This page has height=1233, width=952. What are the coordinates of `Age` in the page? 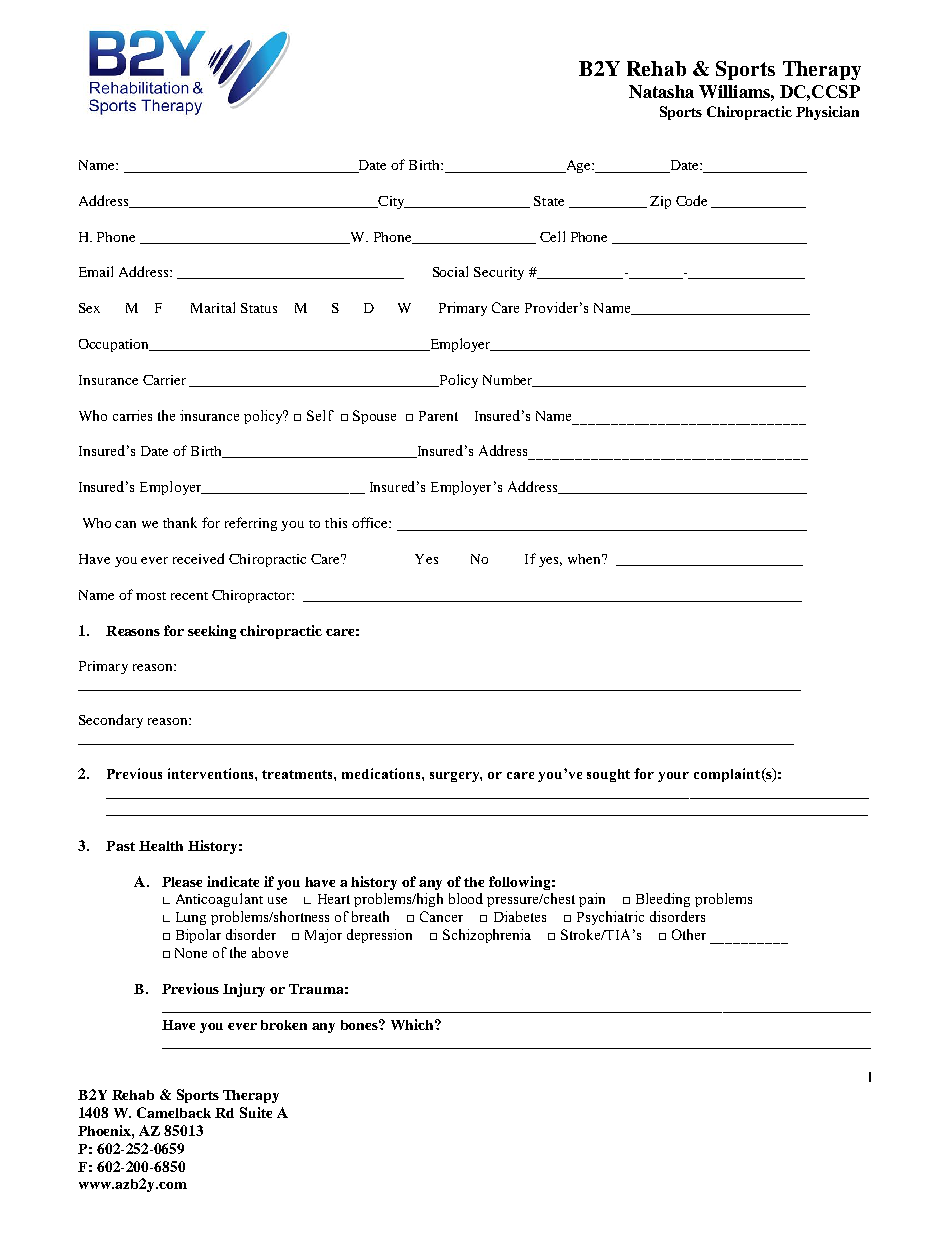 It's located at (578, 166).
